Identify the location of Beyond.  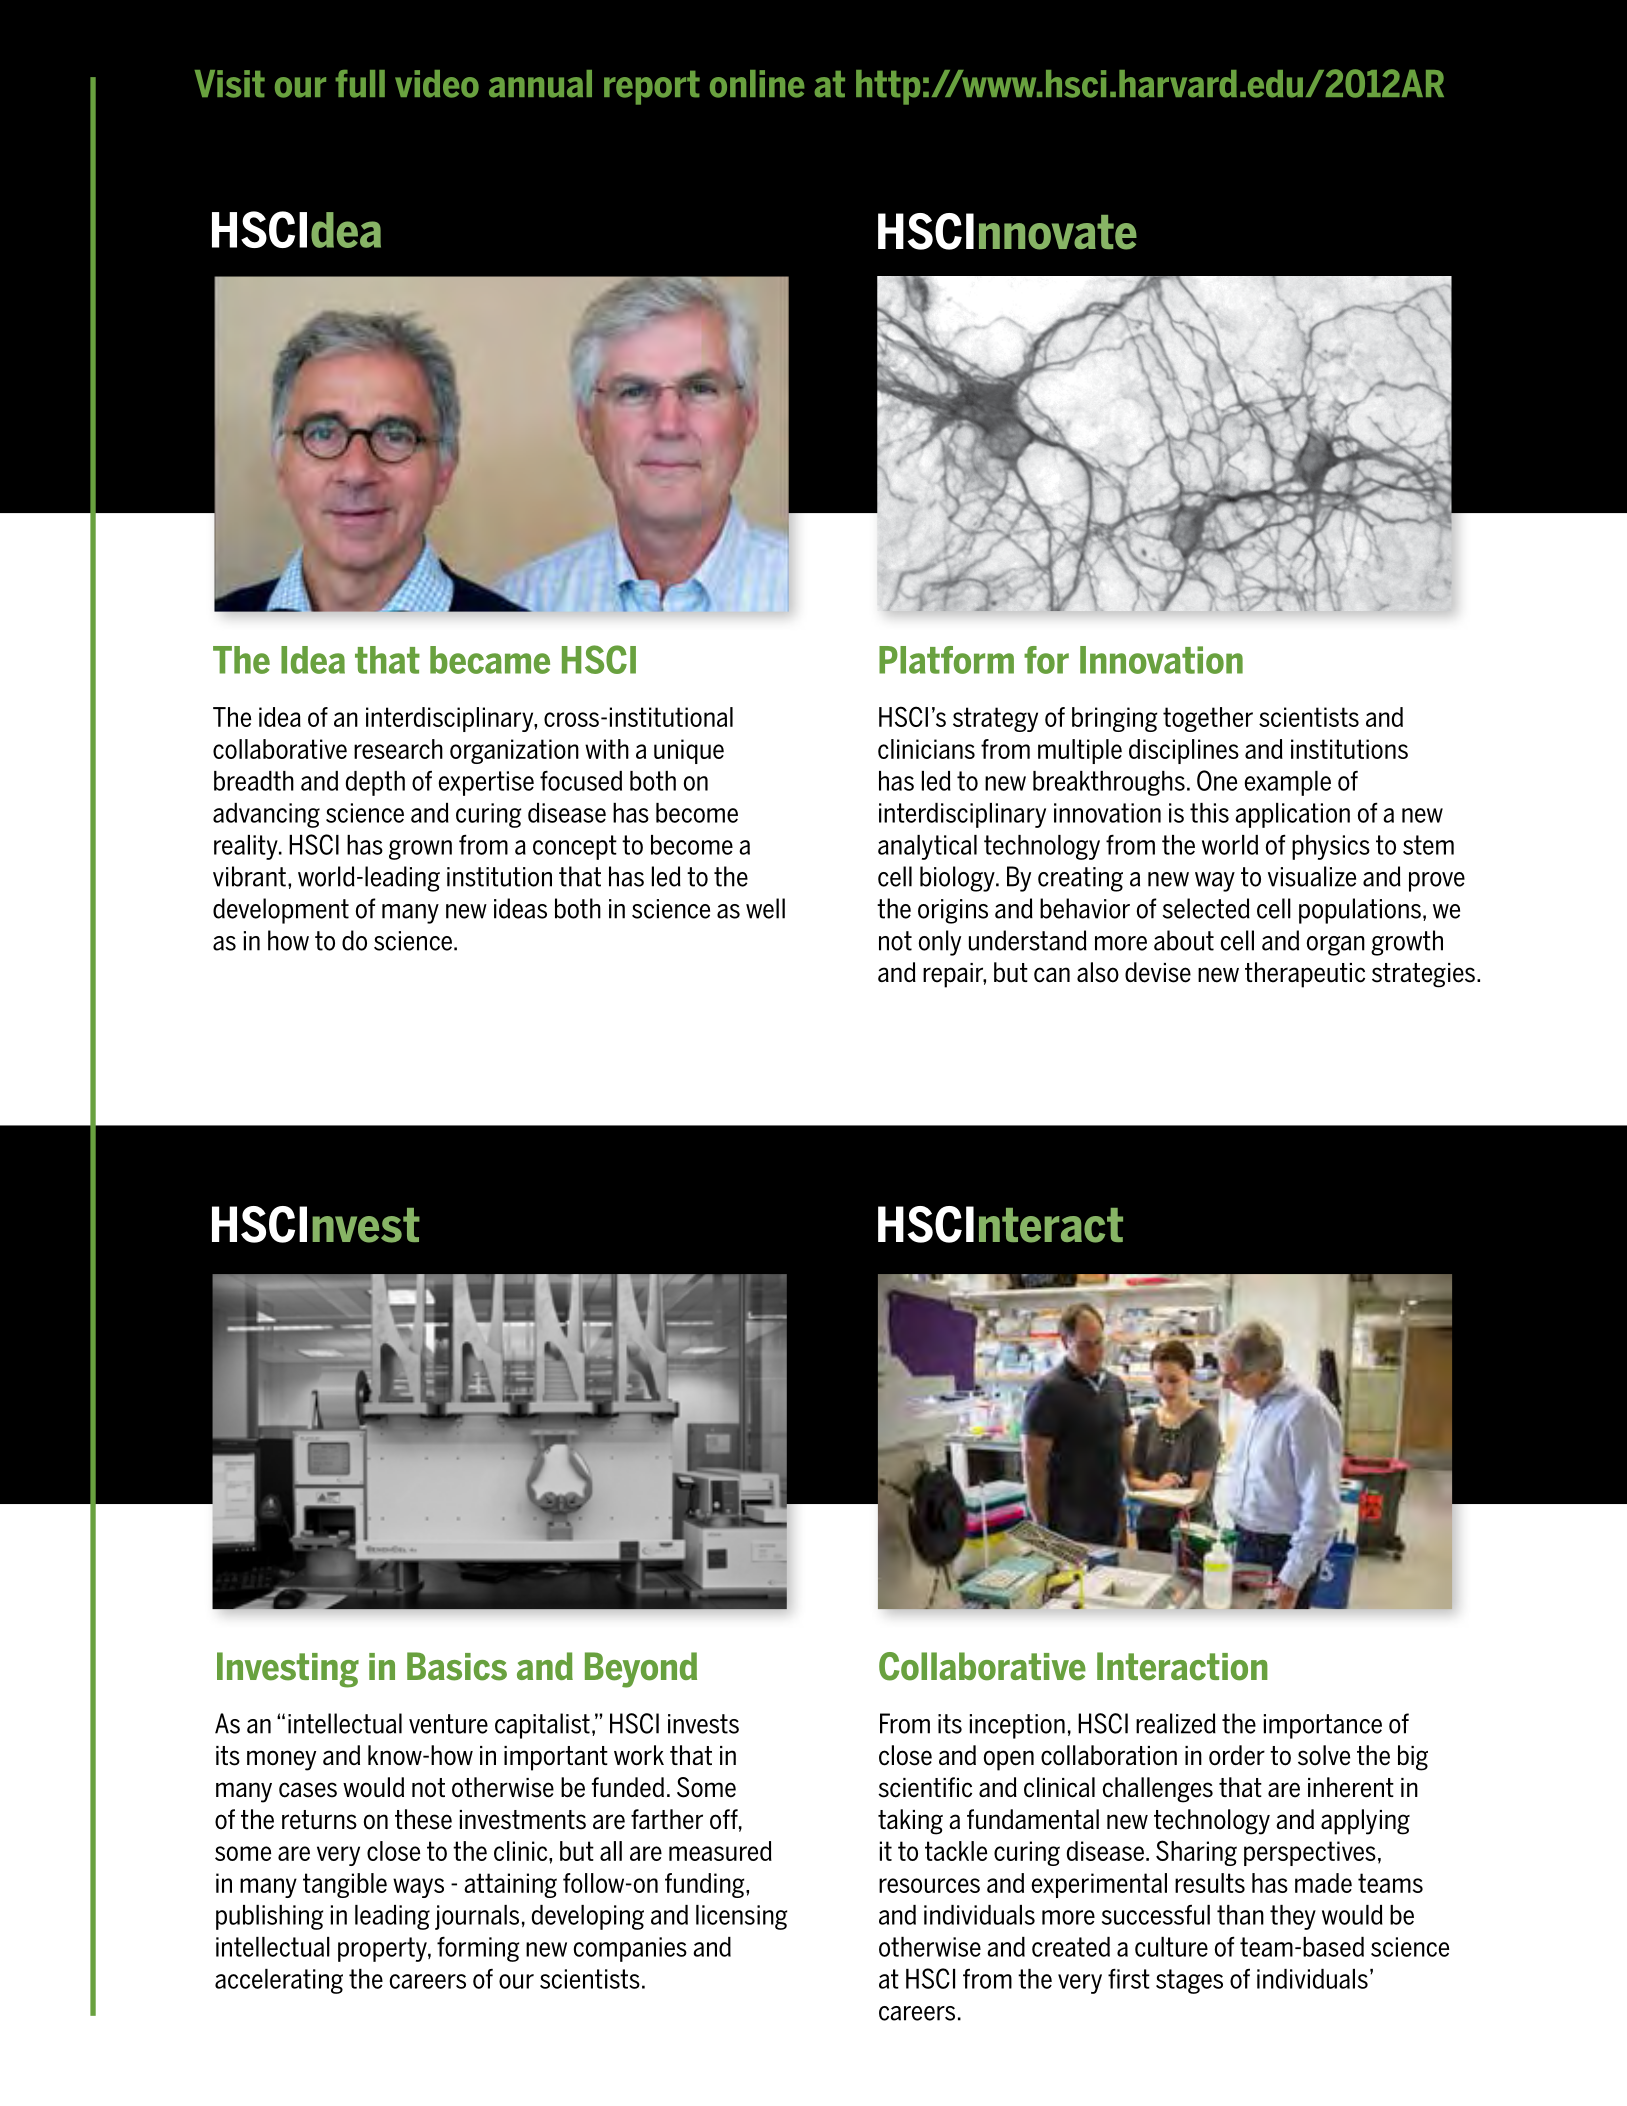
(641, 1670).
